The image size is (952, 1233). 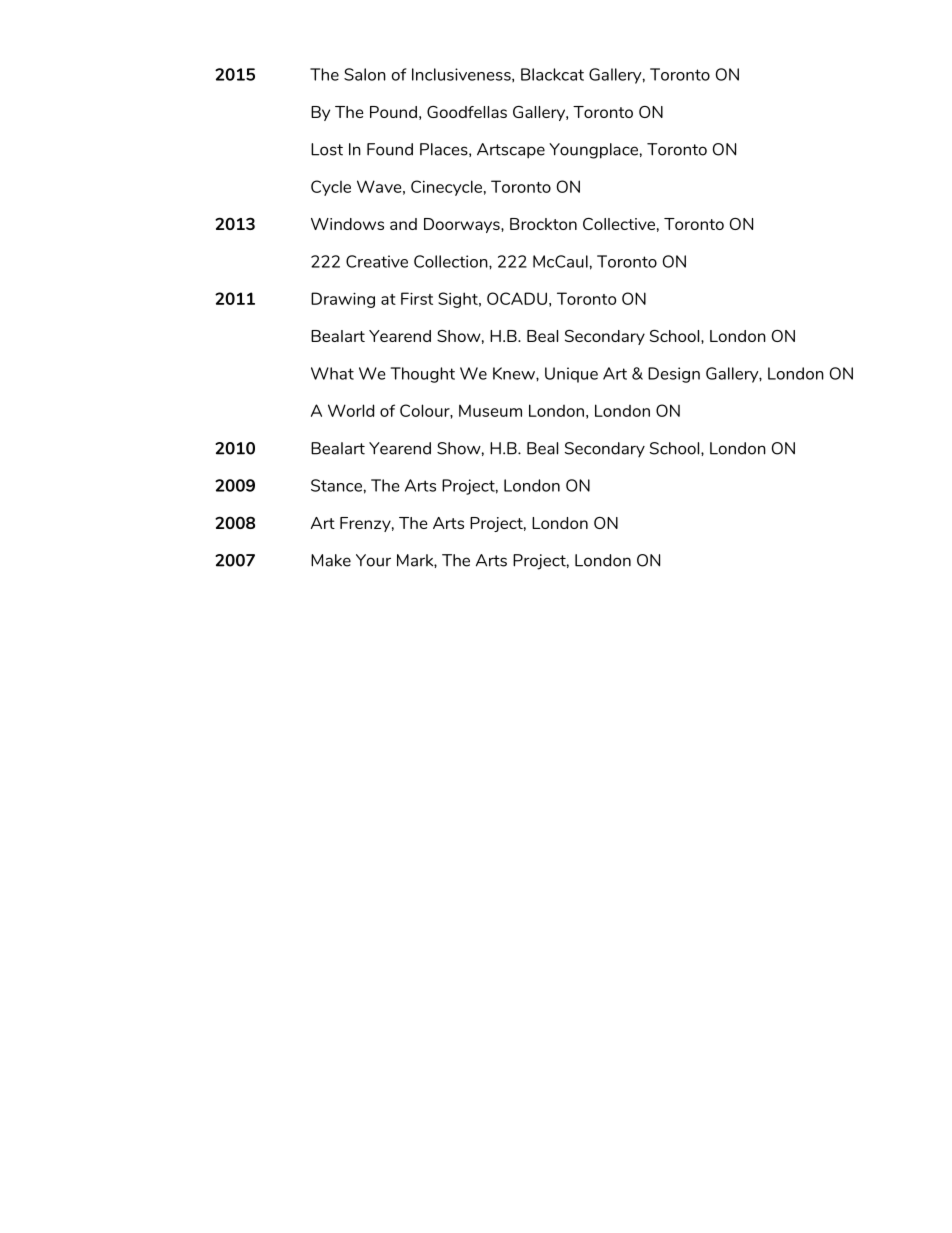 What do you see at coordinates (331, 560) in the screenshot?
I see `Make` at bounding box center [331, 560].
